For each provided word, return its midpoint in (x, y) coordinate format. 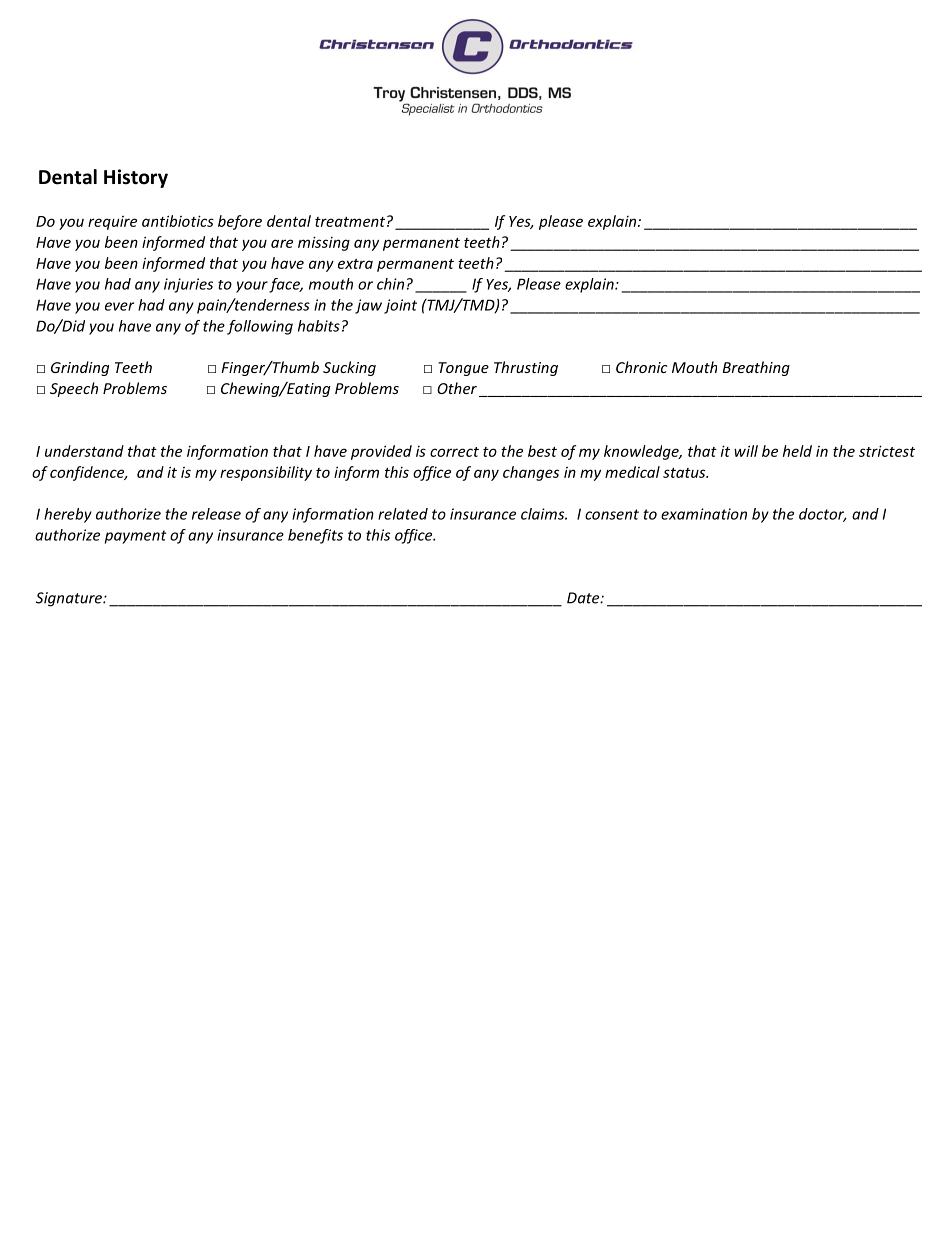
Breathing (756, 368)
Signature (70, 599)
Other (457, 388)
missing (324, 243)
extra (355, 264)
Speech (74, 389)
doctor (823, 515)
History (136, 178)
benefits (315, 536)
